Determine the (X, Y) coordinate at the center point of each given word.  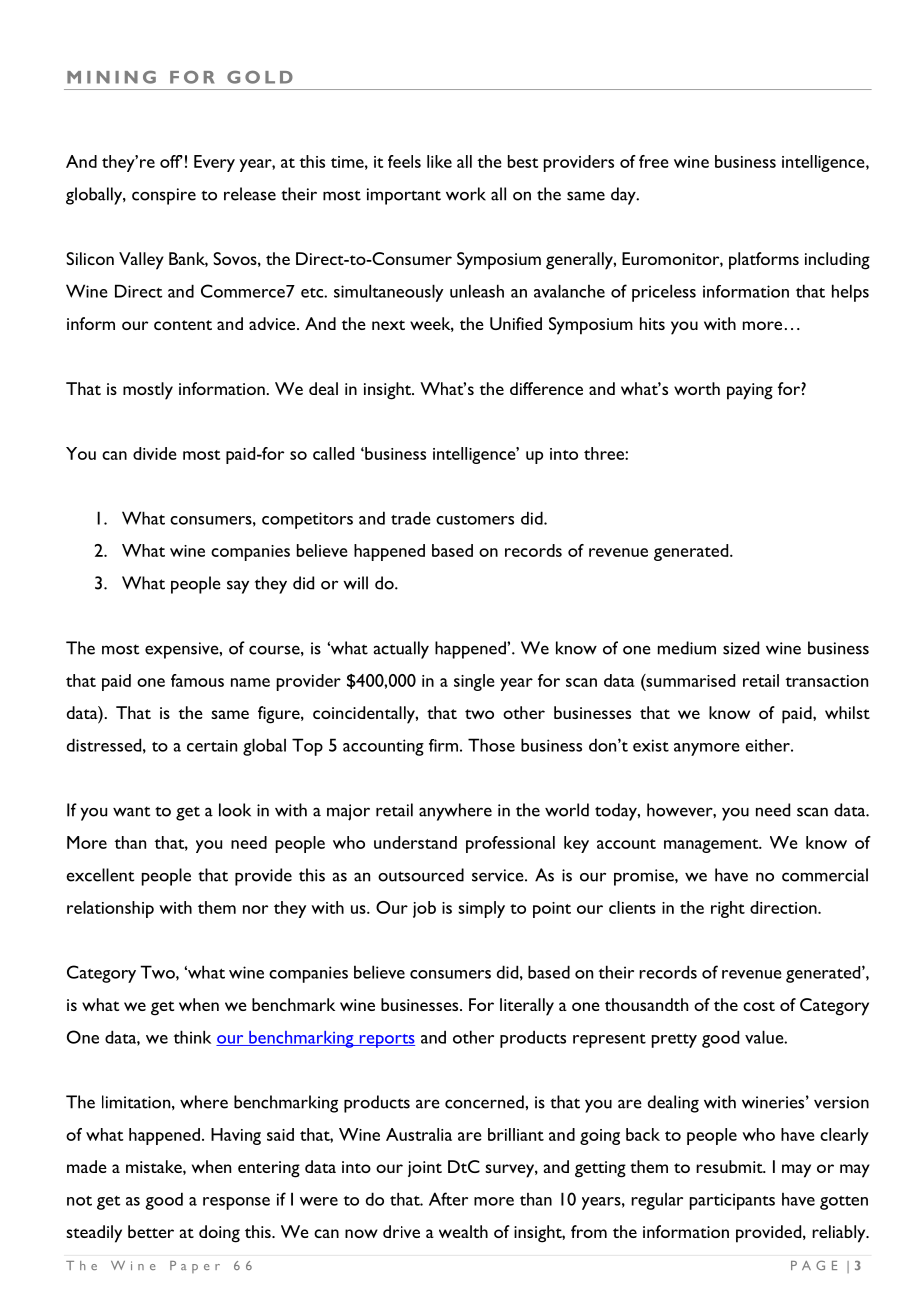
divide (154, 453)
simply (481, 909)
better (151, 1231)
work (466, 194)
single (474, 682)
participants (732, 1201)
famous (197, 680)
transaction (826, 681)
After (448, 1199)
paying (750, 391)
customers (475, 520)
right (728, 909)
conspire (164, 196)
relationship (110, 909)
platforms (764, 261)
